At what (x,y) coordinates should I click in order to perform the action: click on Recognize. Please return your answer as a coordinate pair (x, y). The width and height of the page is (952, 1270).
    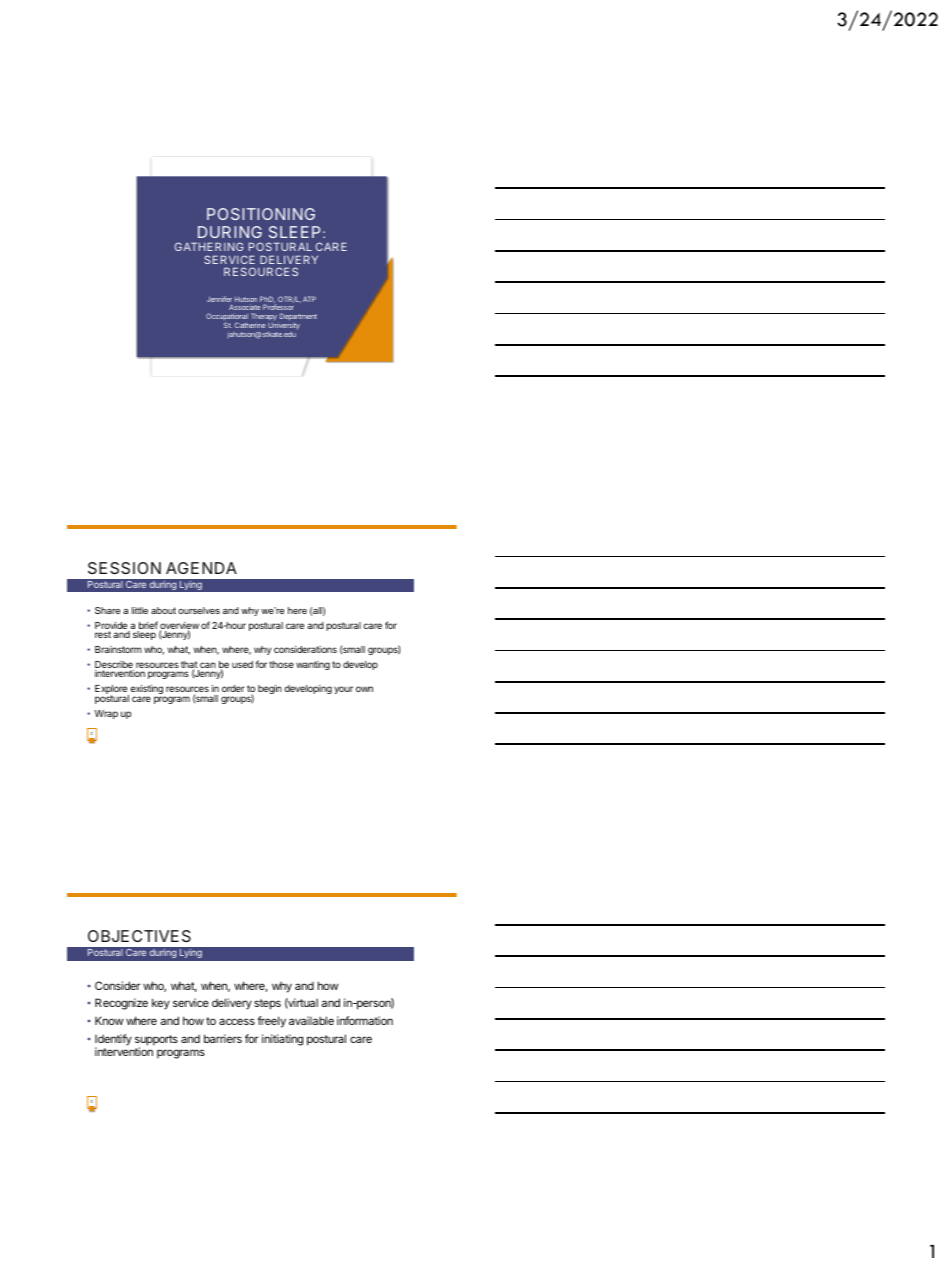
    Looking at the image, I should click on (121, 1004).
